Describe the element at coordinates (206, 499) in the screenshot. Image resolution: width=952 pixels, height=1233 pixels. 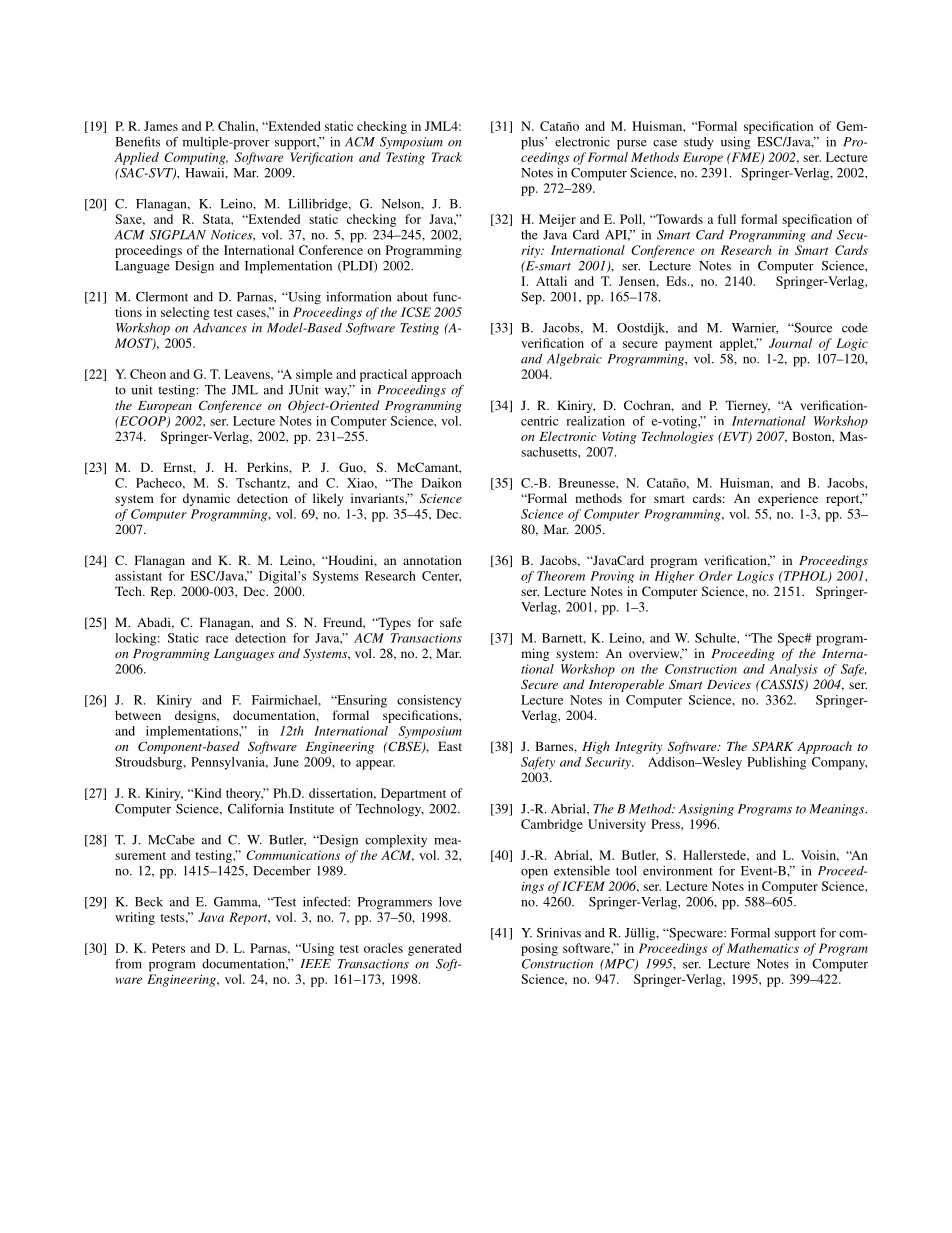
I see `dynamic` at that location.
